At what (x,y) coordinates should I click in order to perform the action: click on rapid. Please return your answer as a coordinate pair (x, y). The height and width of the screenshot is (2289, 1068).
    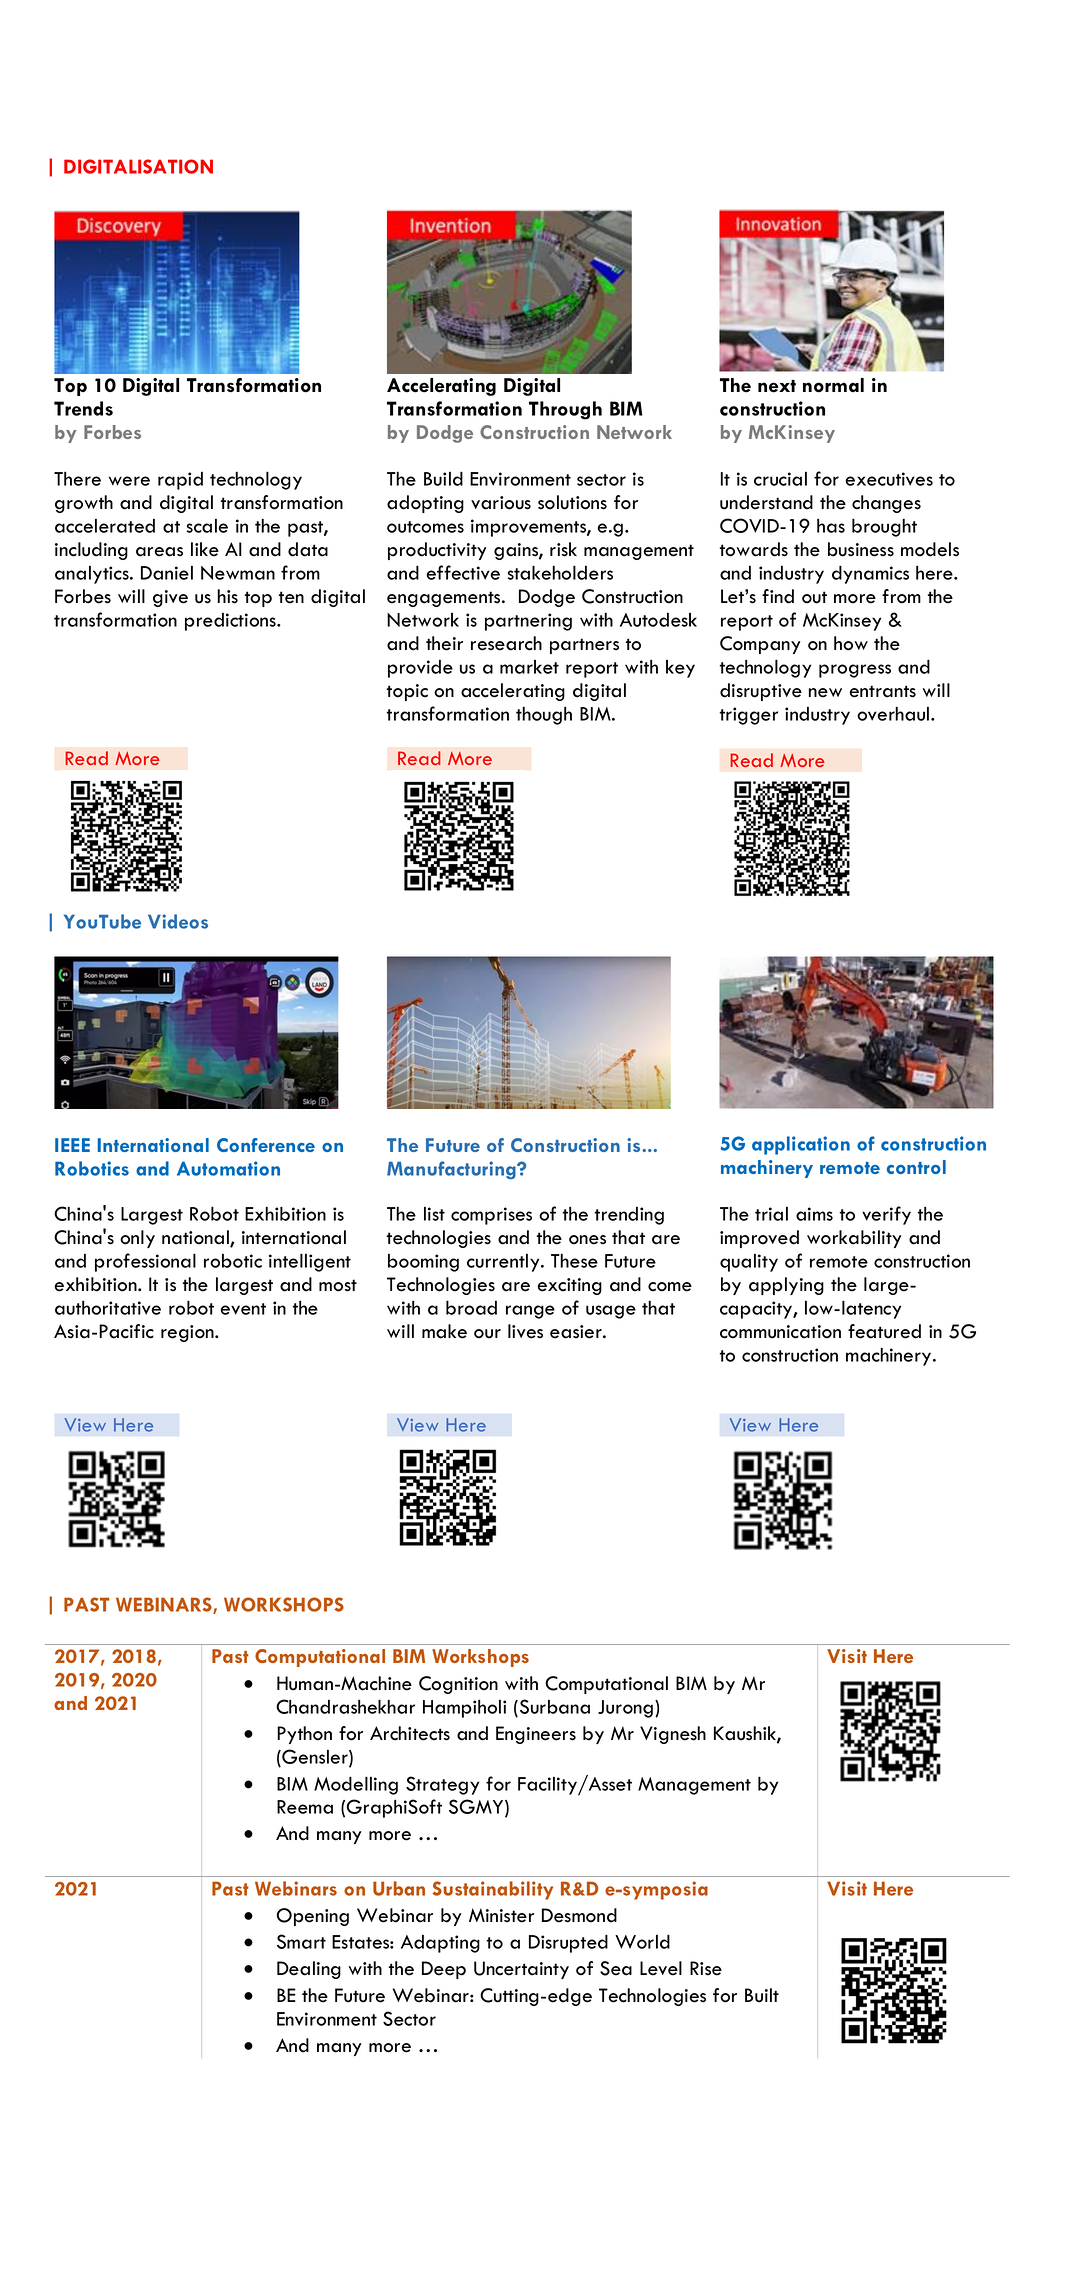
    Looking at the image, I should click on (180, 481).
